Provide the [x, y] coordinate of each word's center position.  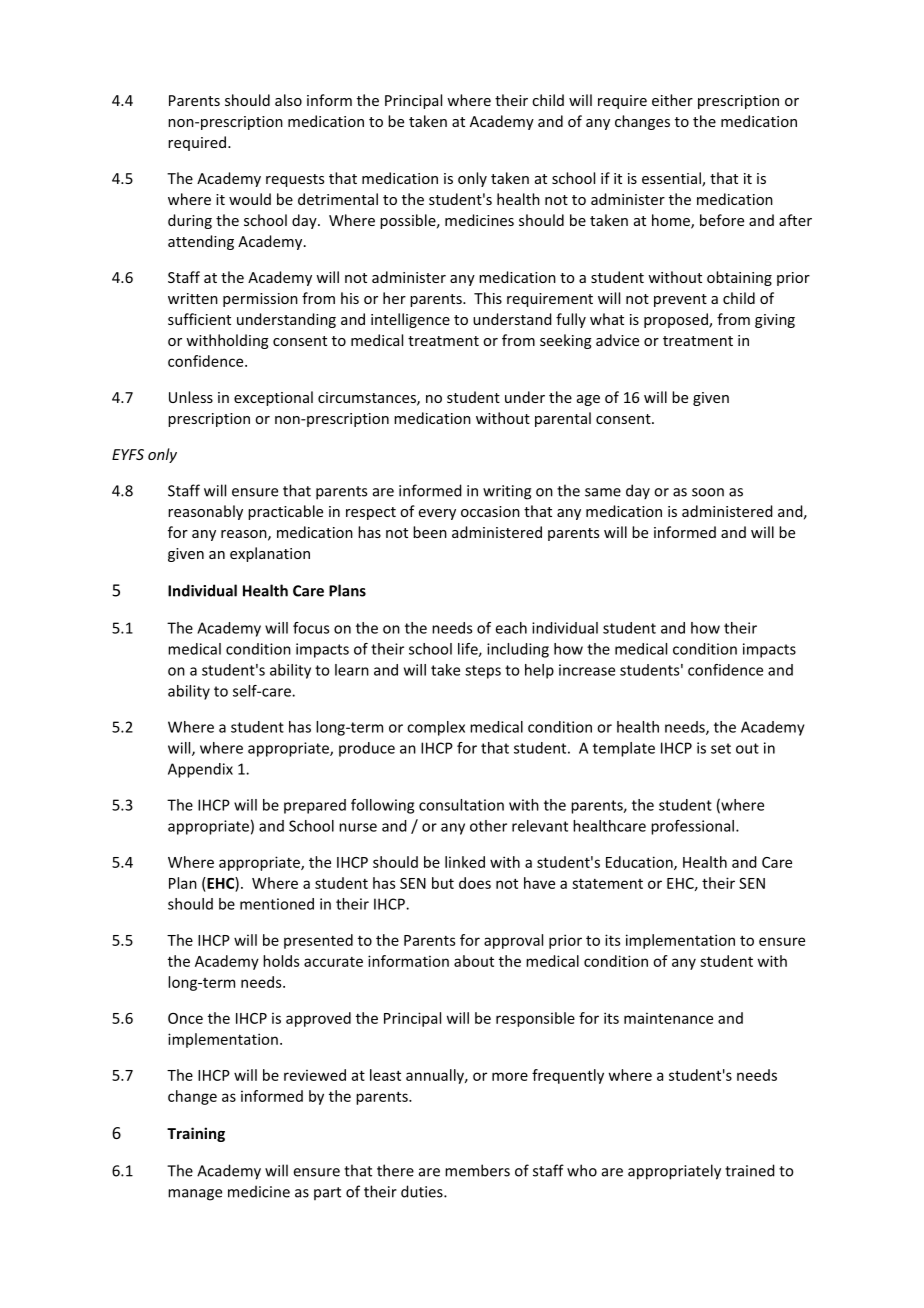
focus [311, 628]
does [475, 883]
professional [692, 827]
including [518, 650]
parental [563, 419]
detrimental [338, 199]
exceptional [273, 398]
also [288, 100]
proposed [677, 320]
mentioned [277, 904]
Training [196, 1134]
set [721, 748]
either [672, 100]
